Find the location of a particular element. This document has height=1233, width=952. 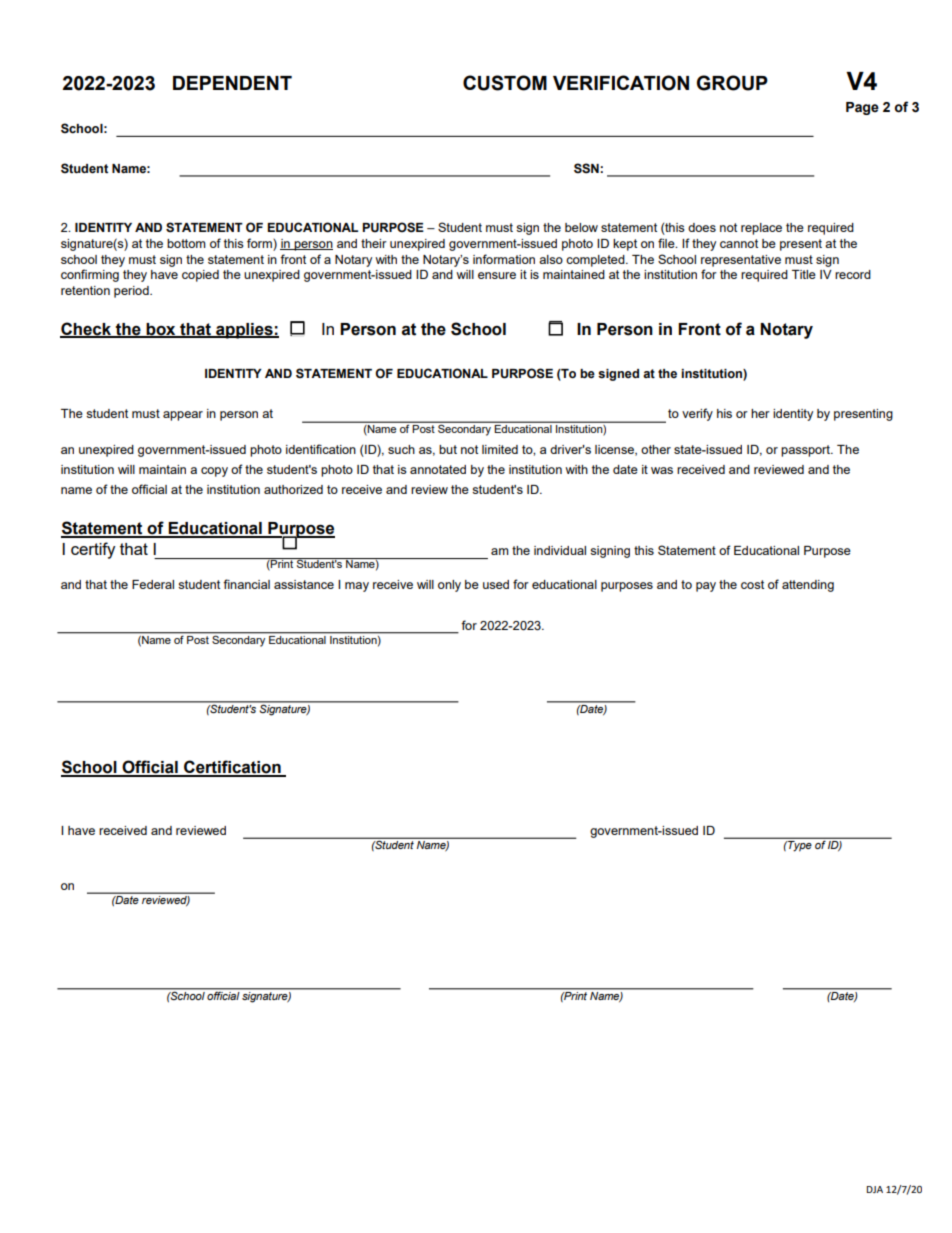

ensure is located at coordinates (497, 275).
